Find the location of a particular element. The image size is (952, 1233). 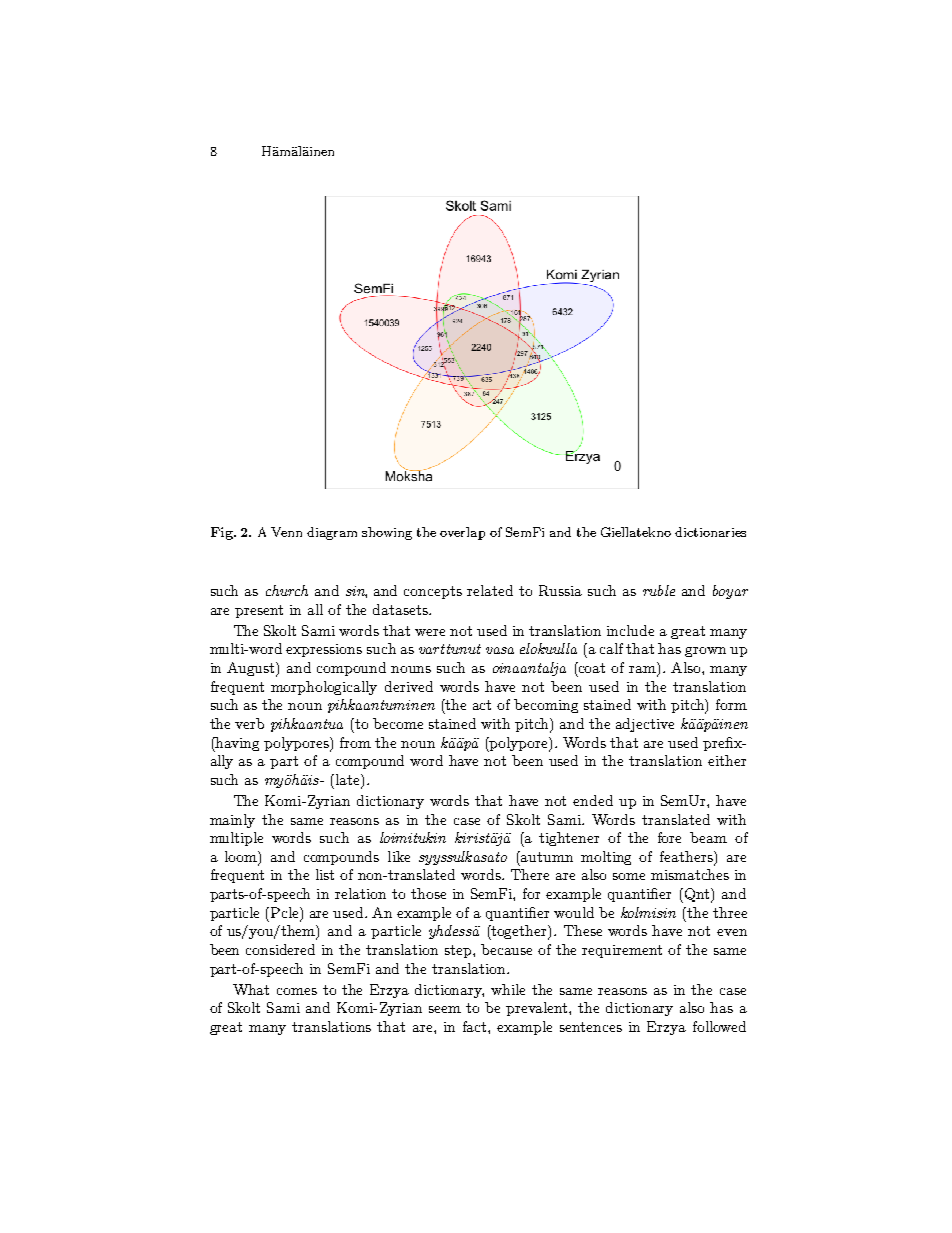

comes is located at coordinates (297, 991).
